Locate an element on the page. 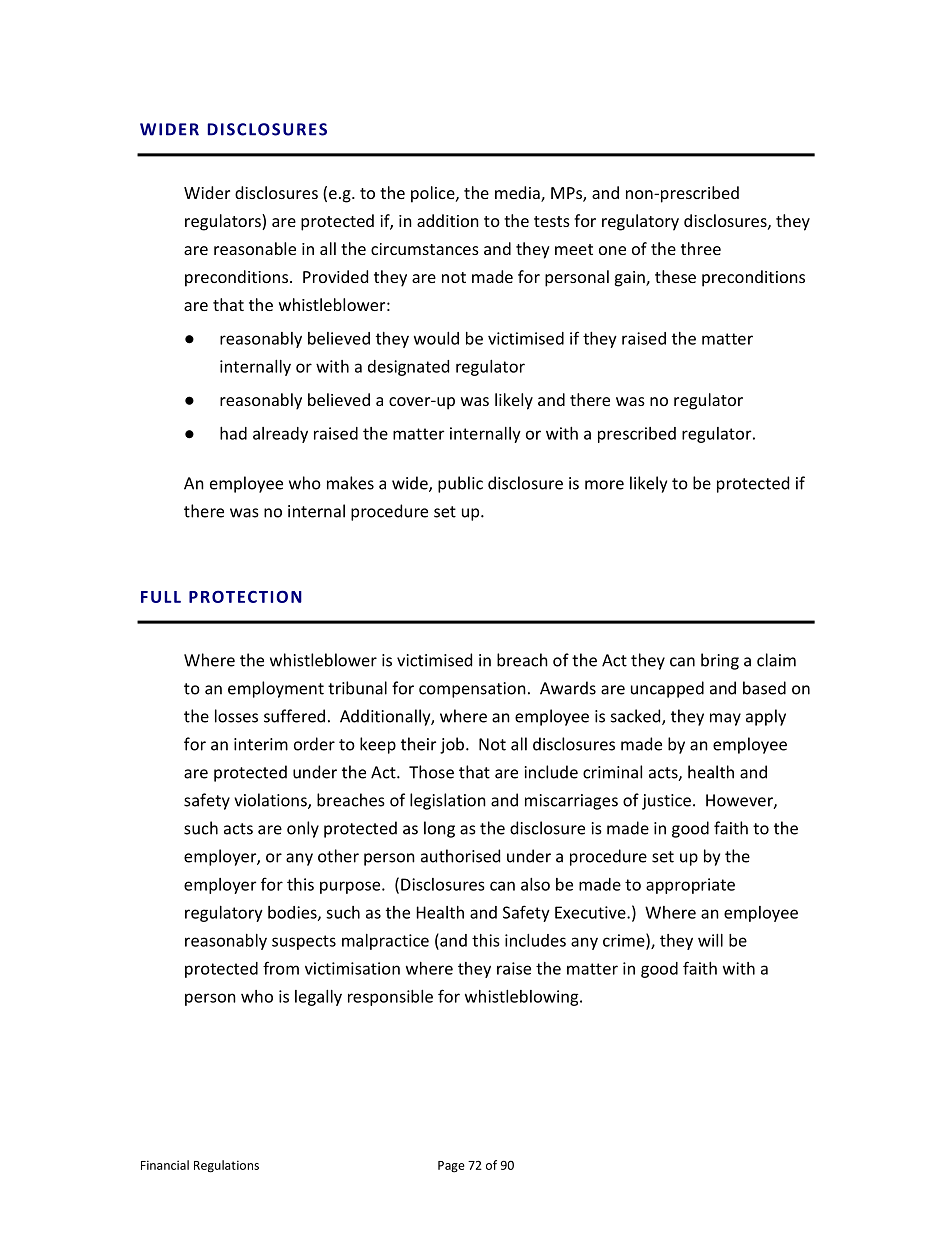 The image size is (952, 1233). bring is located at coordinates (720, 661).
